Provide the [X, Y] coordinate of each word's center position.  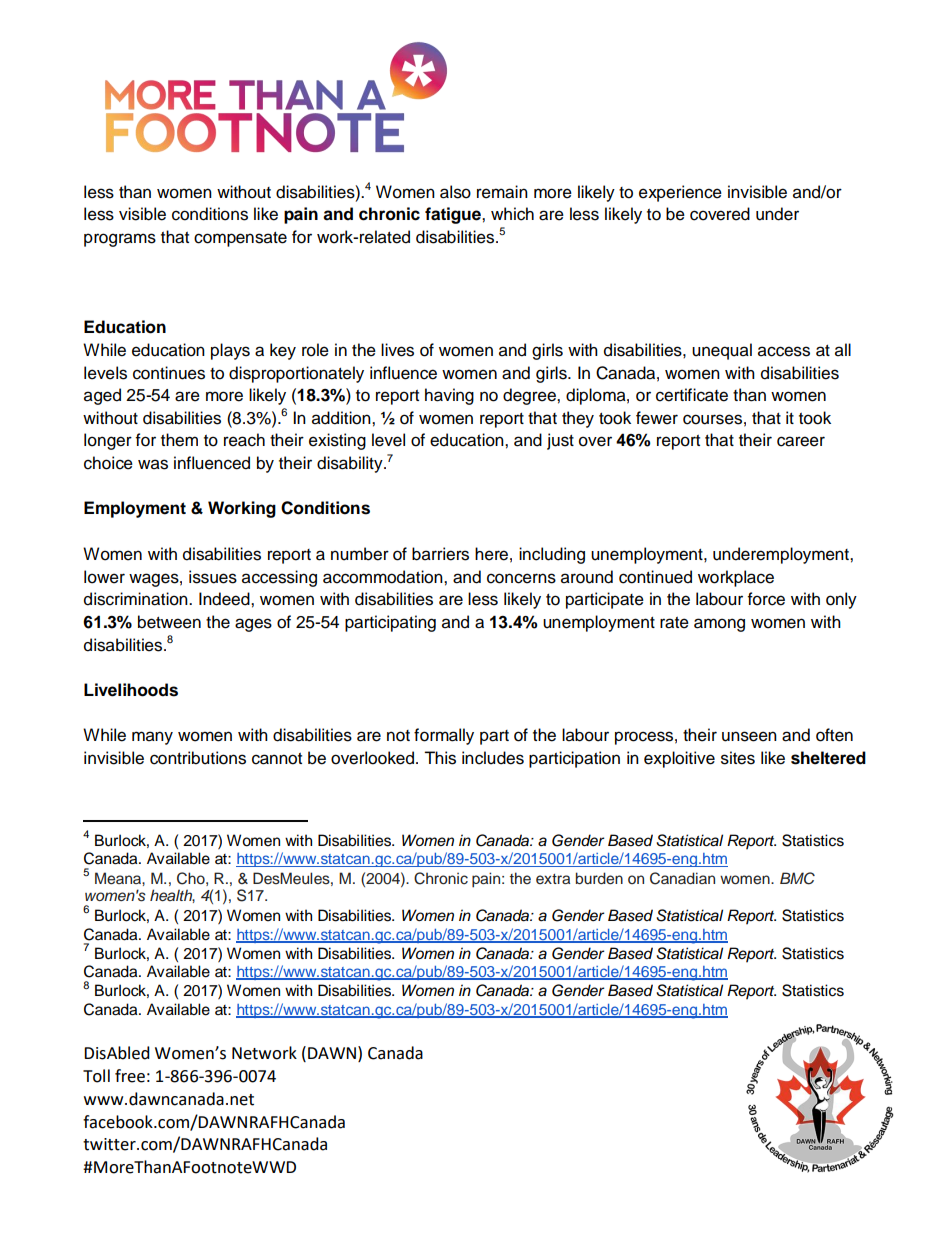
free [130, 1076]
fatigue [454, 215]
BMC [797, 878]
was [153, 464]
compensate [240, 239]
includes [493, 758]
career [801, 441]
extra [553, 879]
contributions [198, 758]
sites [738, 758]
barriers [440, 554]
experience [680, 193]
